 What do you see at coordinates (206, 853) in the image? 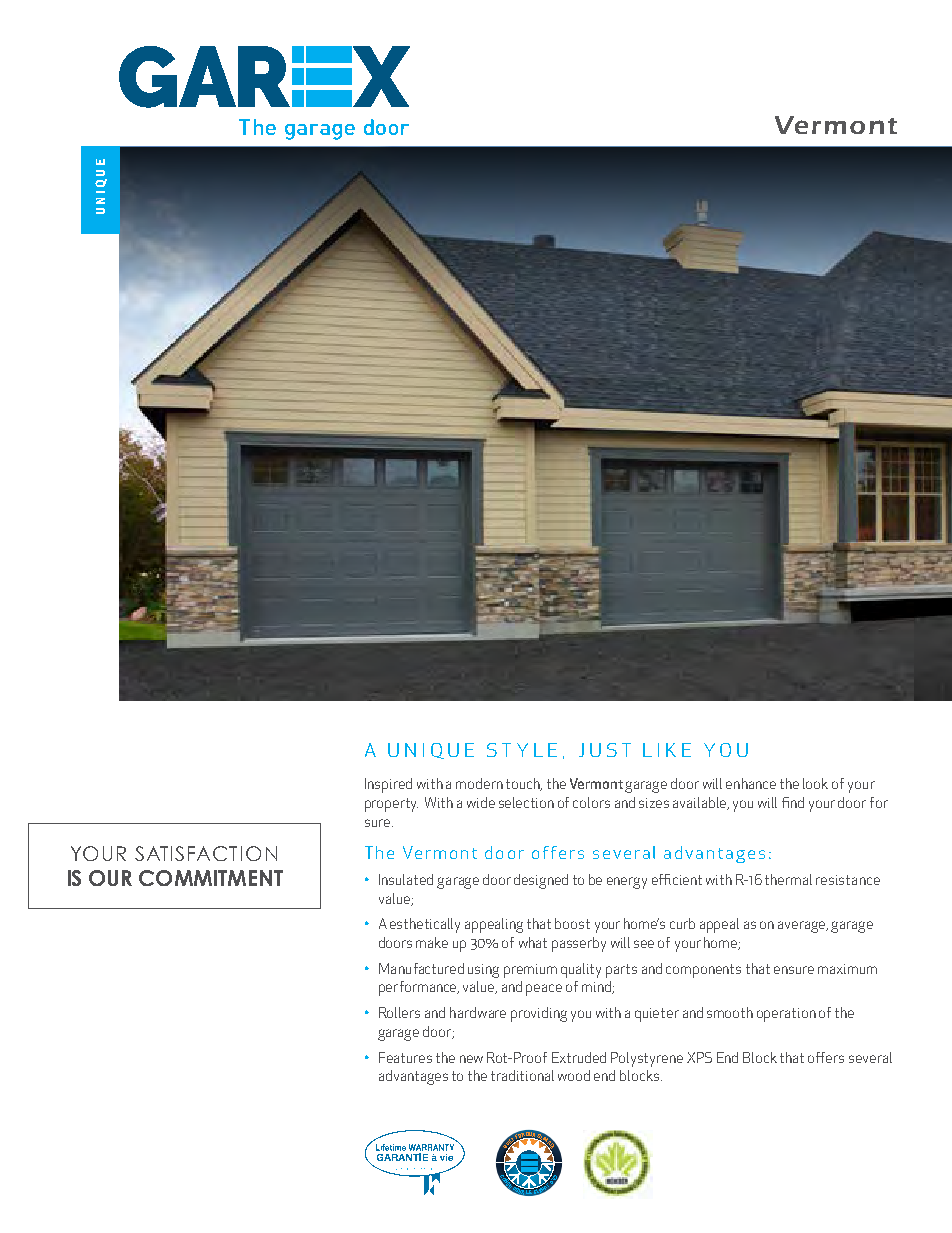
I see `SATISFACTION` at bounding box center [206, 853].
